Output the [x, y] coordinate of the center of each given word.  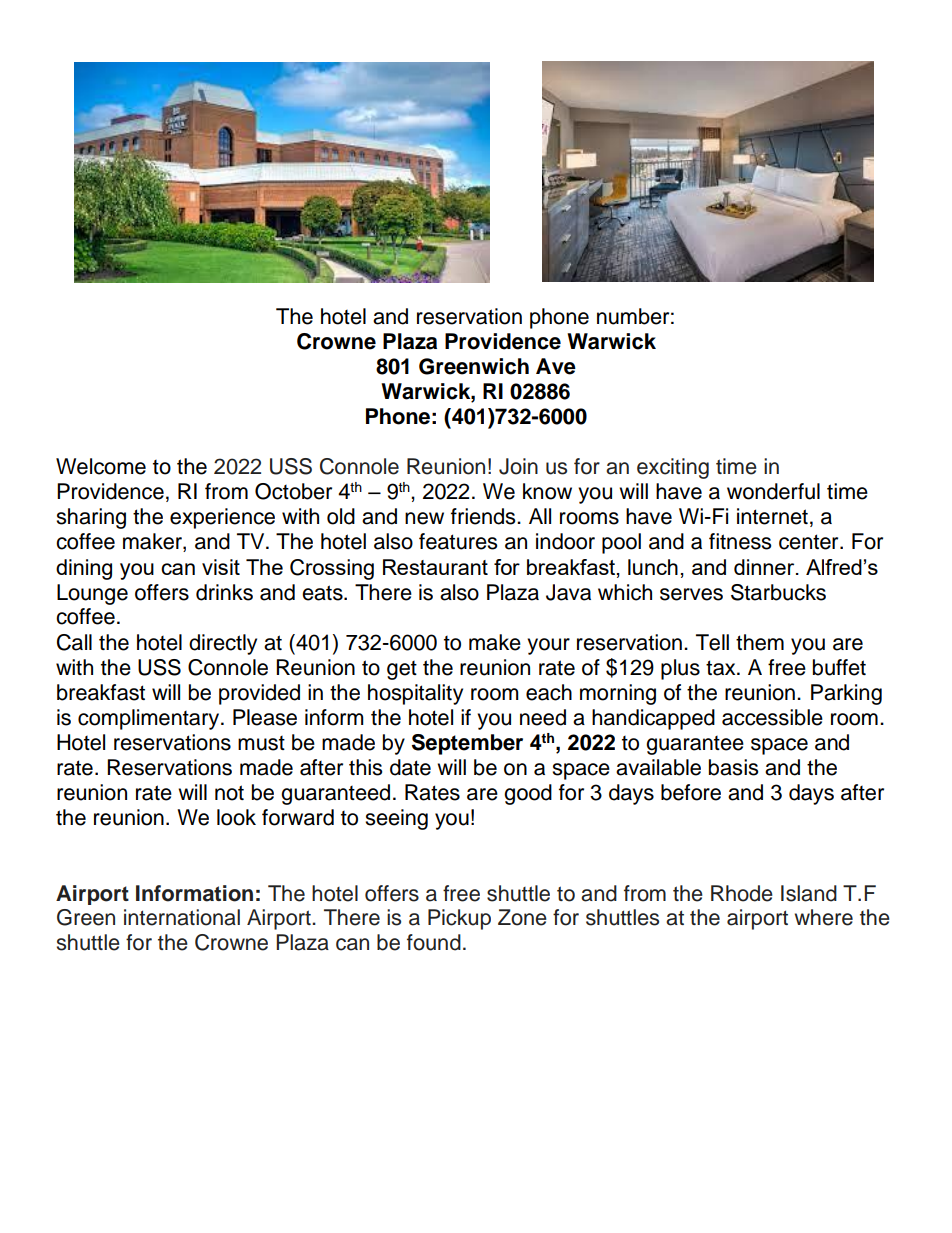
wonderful [773, 491]
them [760, 642]
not [229, 793]
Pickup [459, 919]
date [410, 767]
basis [733, 767]
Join [518, 466]
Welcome [101, 466]
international [182, 917]
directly [223, 644]
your [548, 646]
